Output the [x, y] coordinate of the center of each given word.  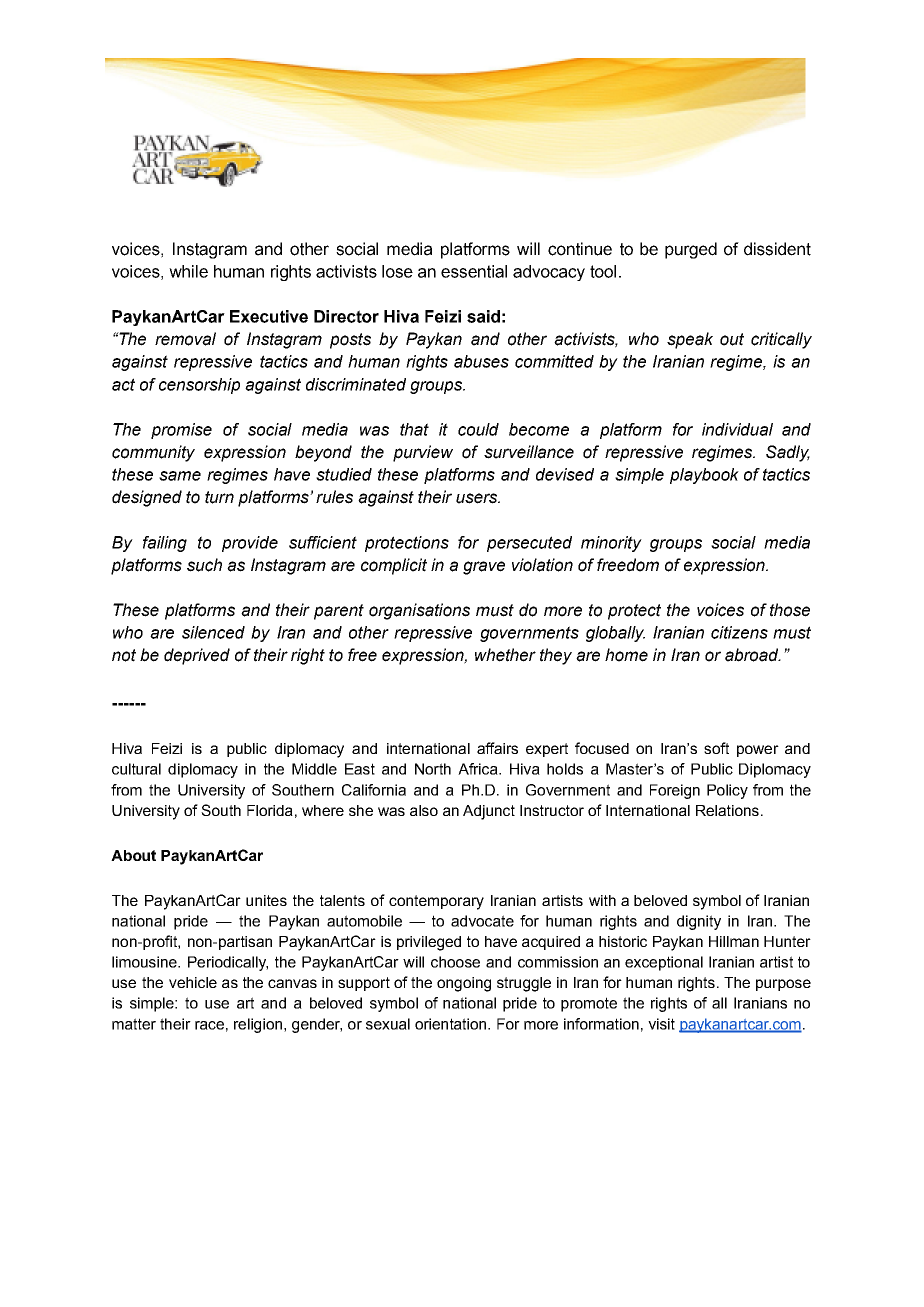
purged [691, 250]
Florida [270, 810]
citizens [739, 632]
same [180, 476]
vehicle [193, 982]
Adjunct [489, 812]
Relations [727, 810]
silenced [213, 632]
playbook [704, 476]
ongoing [464, 984]
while [188, 271]
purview [423, 453]
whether [505, 655]
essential [474, 271]
